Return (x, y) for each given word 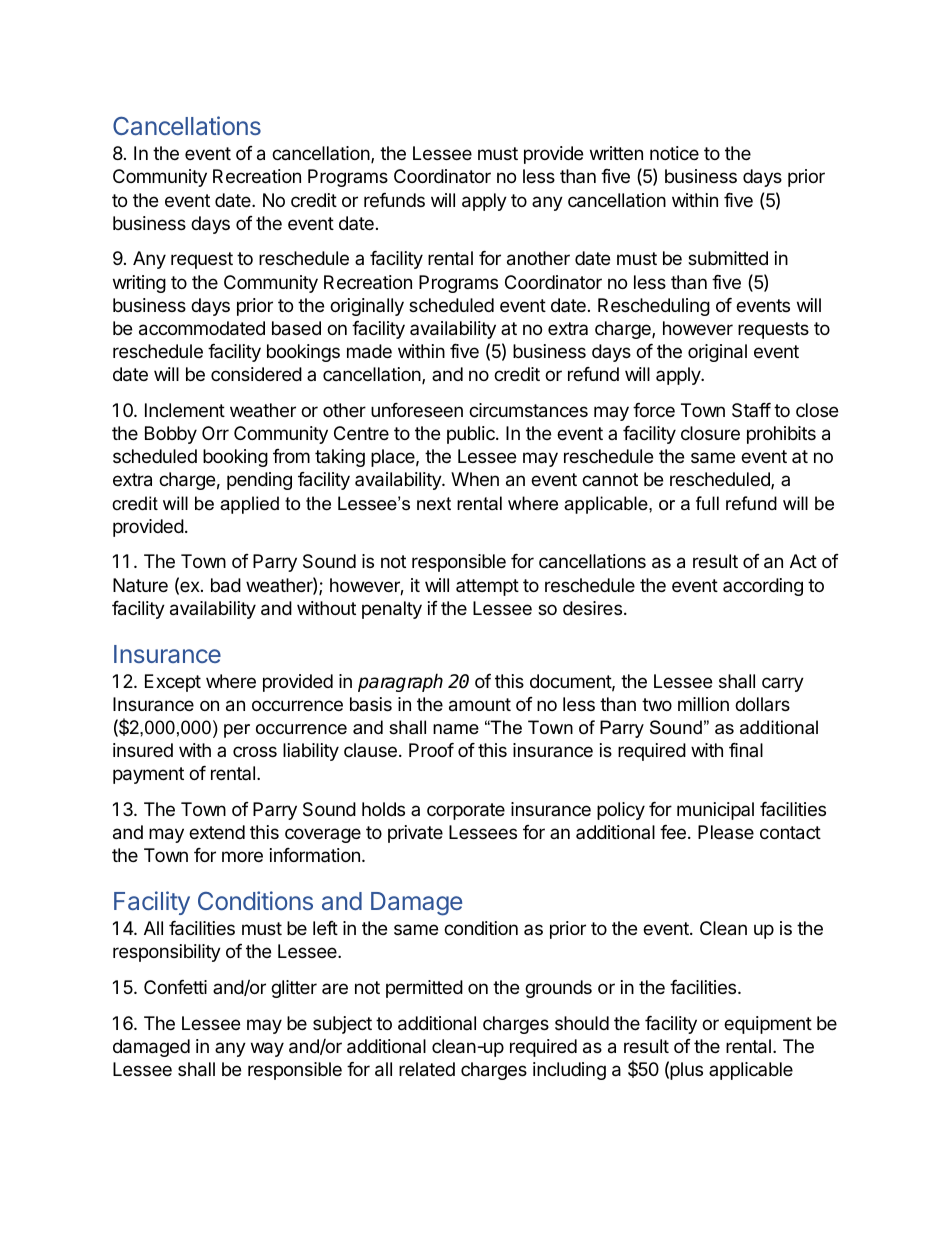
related (427, 1069)
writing (139, 284)
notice (674, 153)
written (616, 153)
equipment (768, 1025)
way (267, 1049)
